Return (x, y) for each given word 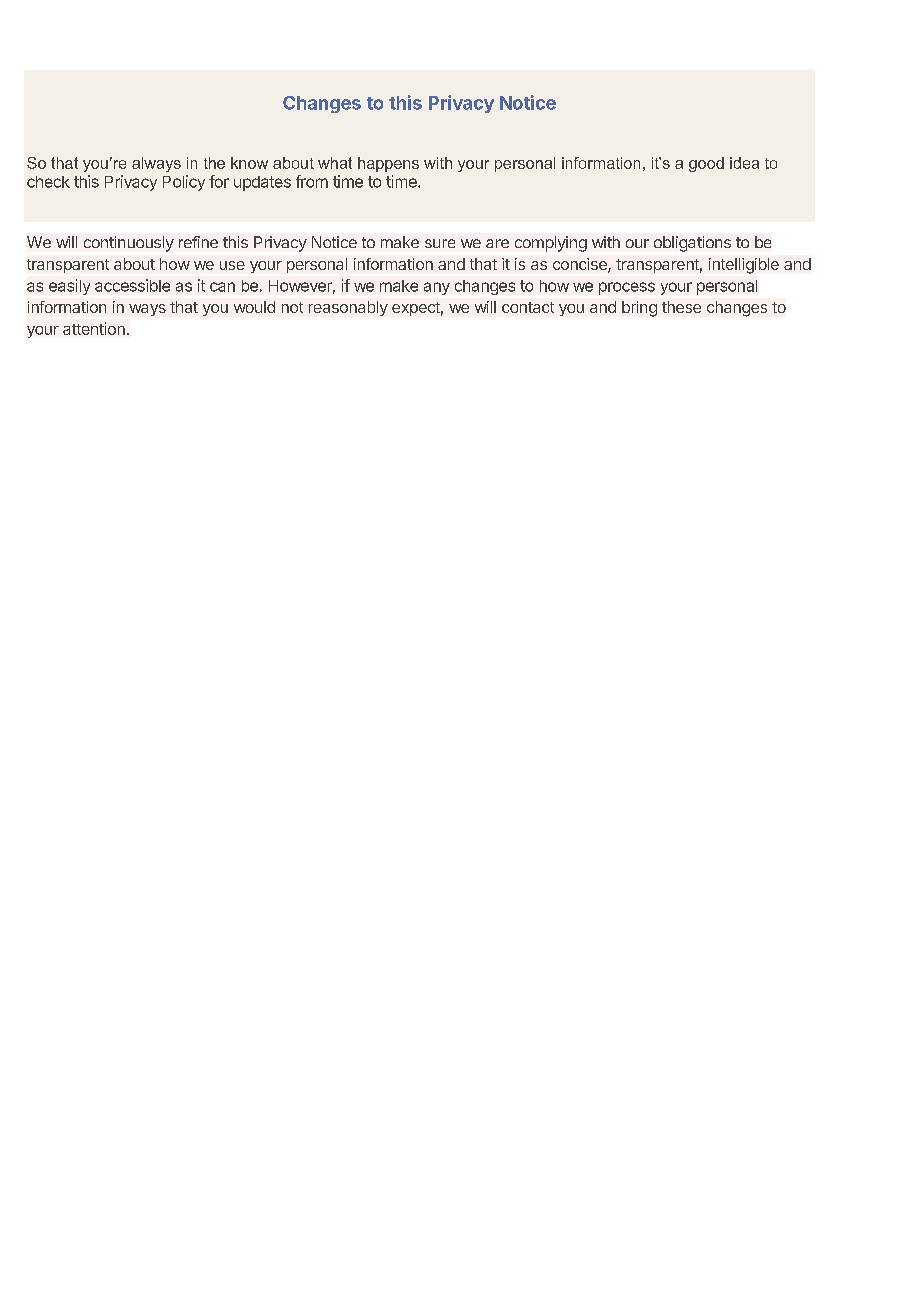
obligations (692, 244)
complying (551, 244)
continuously (129, 244)
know (249, 163)
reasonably (348, 308)
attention (94, 328)
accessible (132, 285)
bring (639, 309)
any (437, 288)
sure (440, 243)
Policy (184, 183)
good (706, 164)
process (627, 288)
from (312, 181)
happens (388, 164)
